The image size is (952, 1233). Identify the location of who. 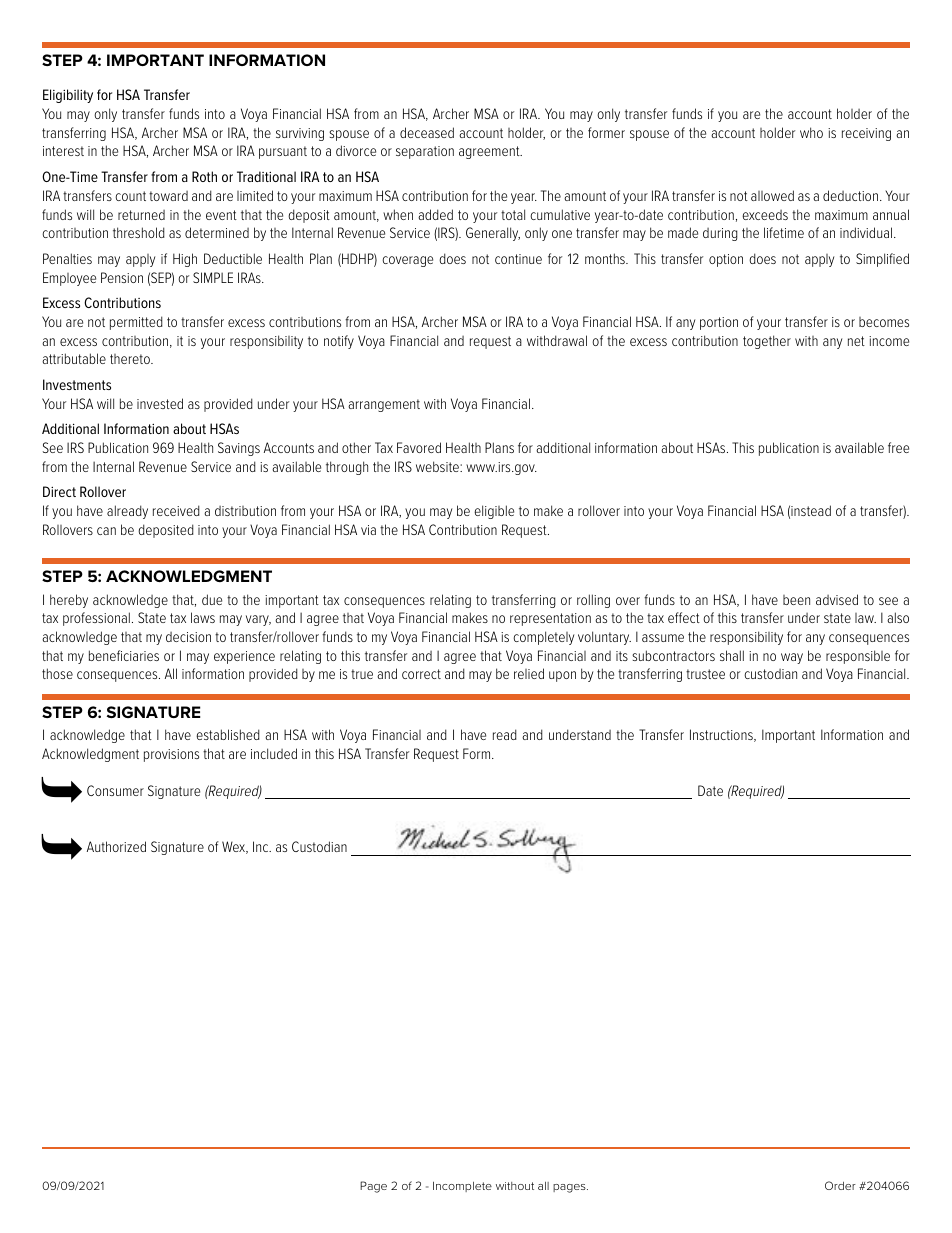
(811, 132).
